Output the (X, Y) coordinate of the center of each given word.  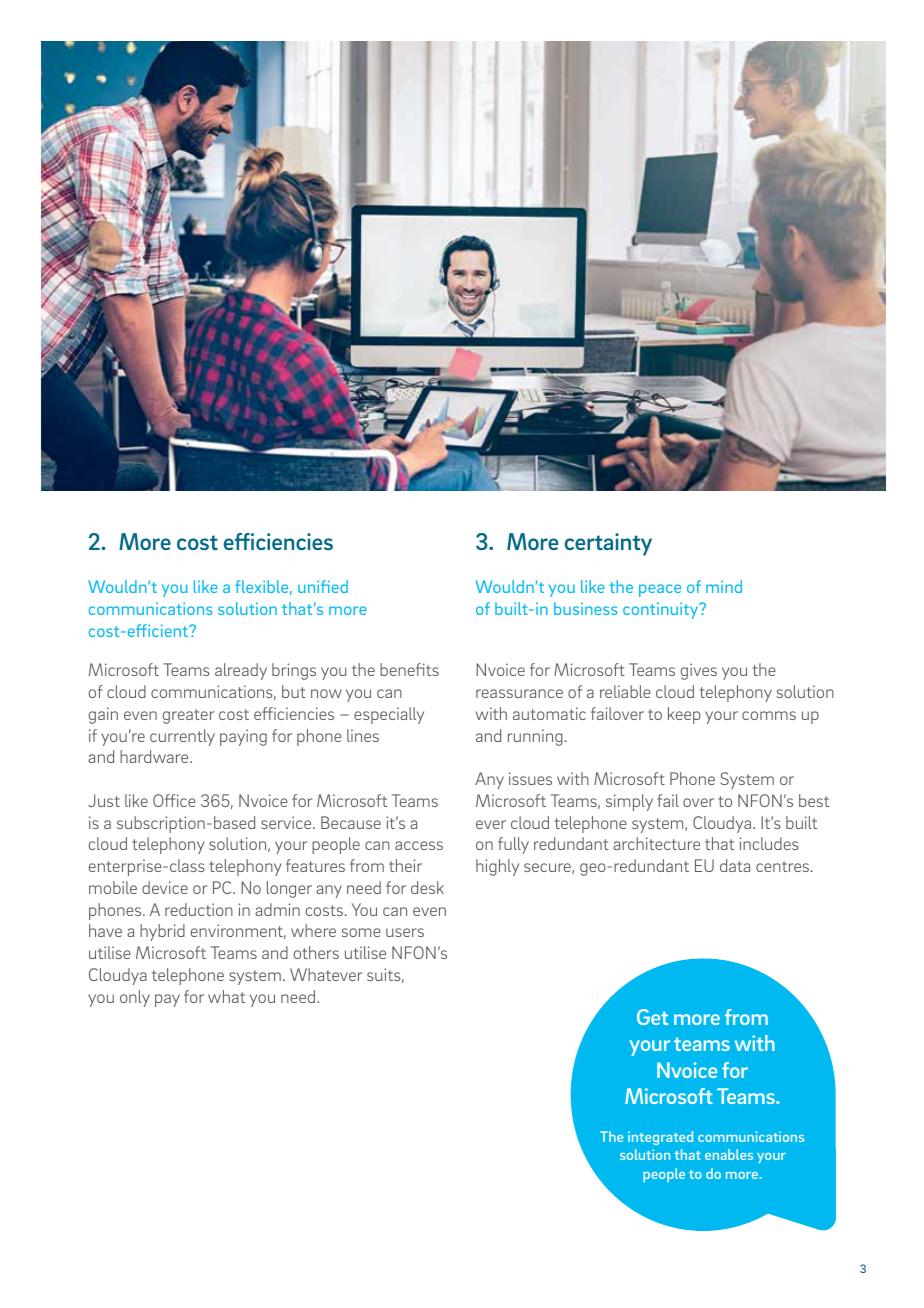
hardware (155, 756)
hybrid (162, 932)
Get (652, 1017)
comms (769, 715)
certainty (608, 544)
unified (323, 586)
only (135, 998)
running (535, 737)
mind (724, 586)
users (405, 932)
